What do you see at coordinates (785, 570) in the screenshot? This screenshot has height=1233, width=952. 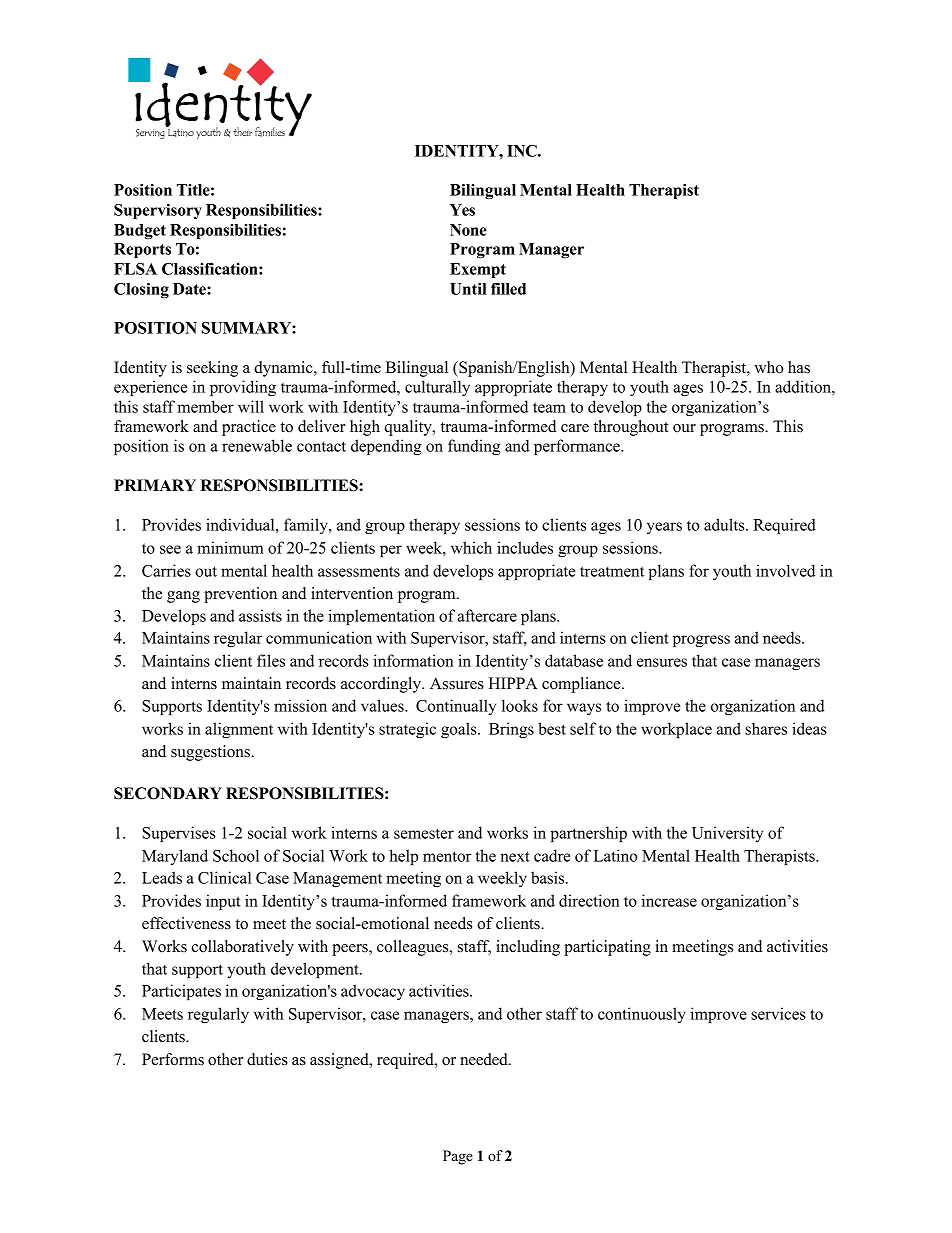 I see `involved` at bounding box center [785, 570].
